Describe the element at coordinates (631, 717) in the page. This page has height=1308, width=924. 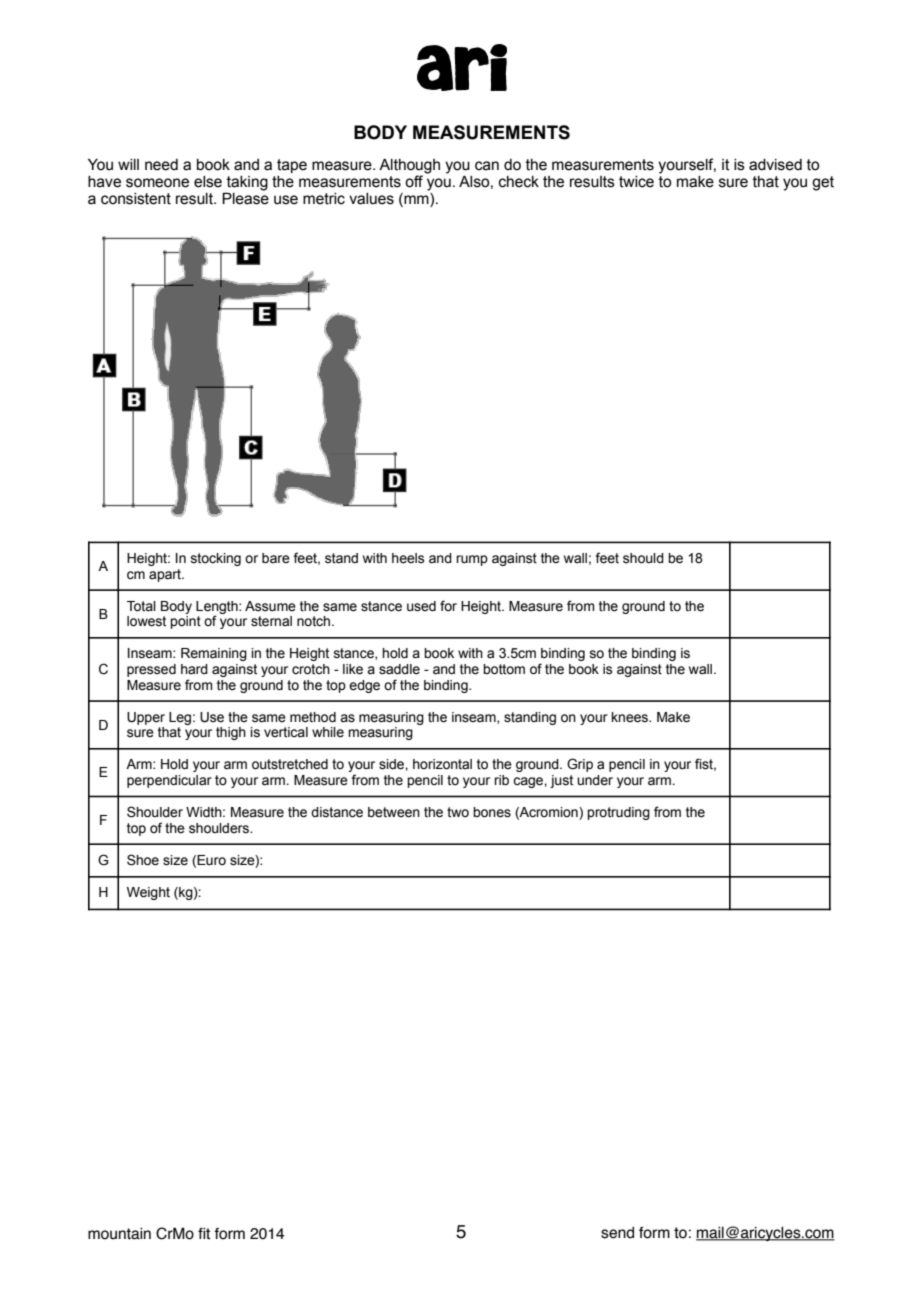
I see `knees` at that location.
